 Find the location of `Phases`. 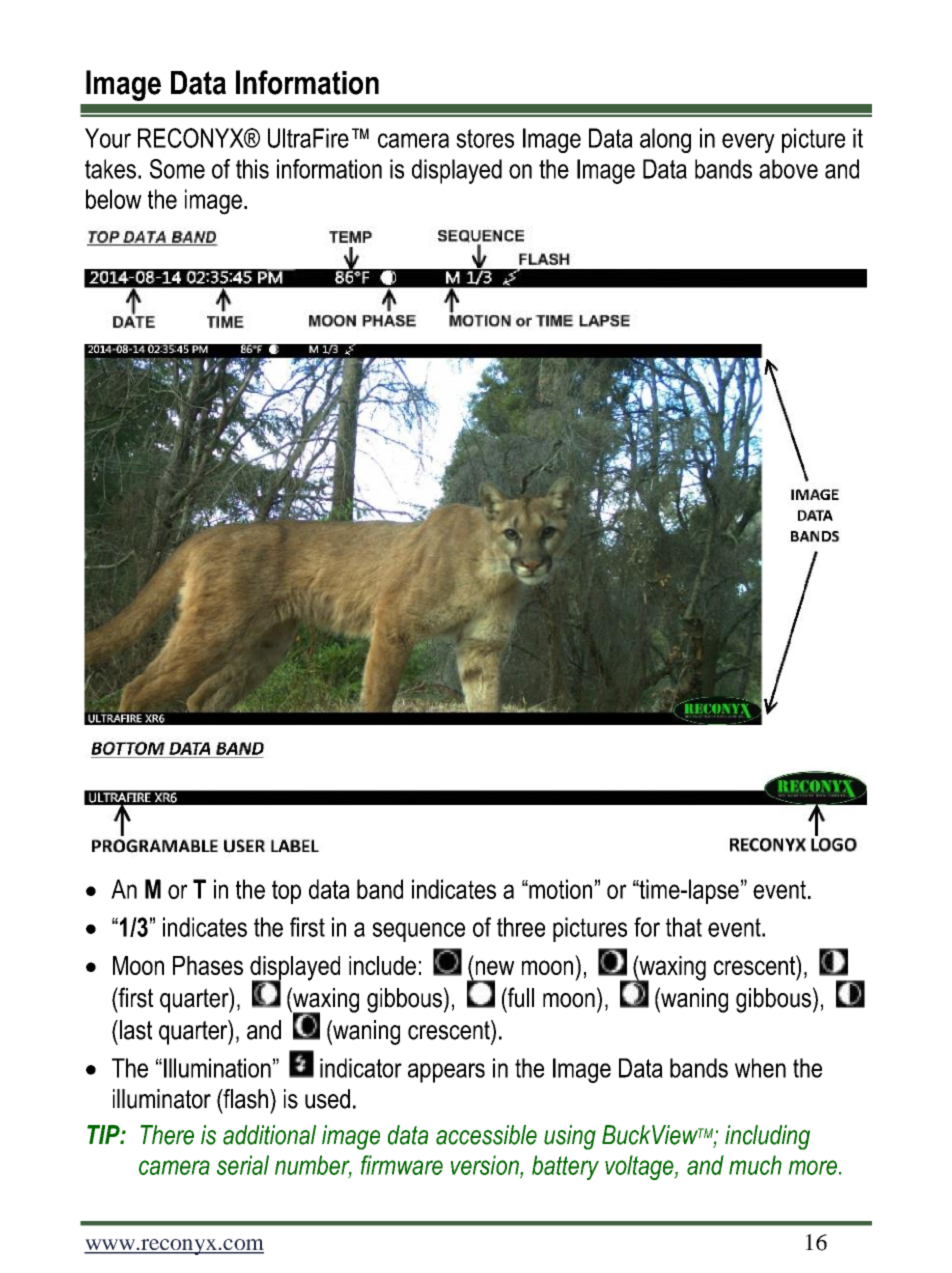

Phases is located at coordinates (208, 965).
